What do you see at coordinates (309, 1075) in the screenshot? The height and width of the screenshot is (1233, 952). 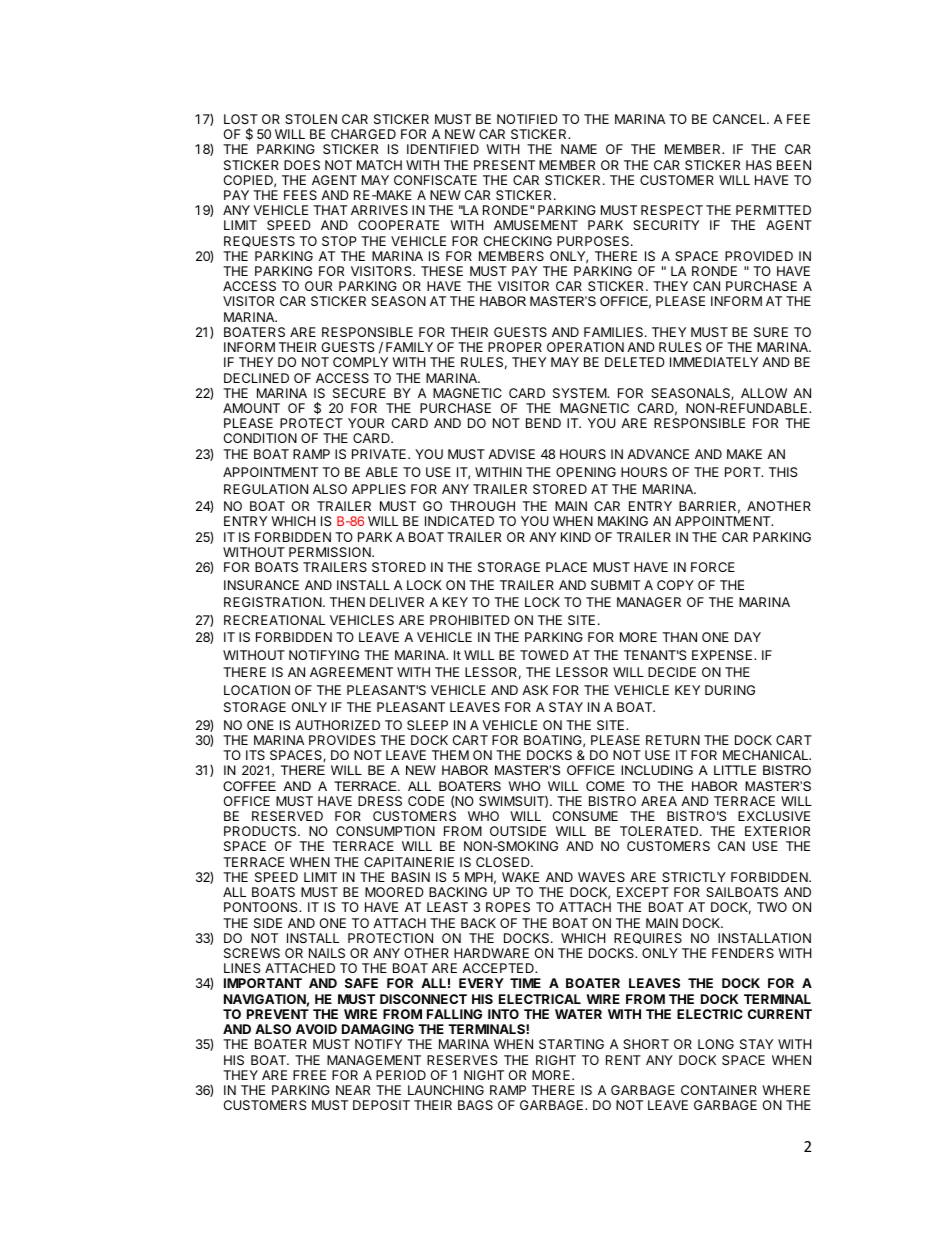 I see `FREE` at bounding box center [309, 1075].
